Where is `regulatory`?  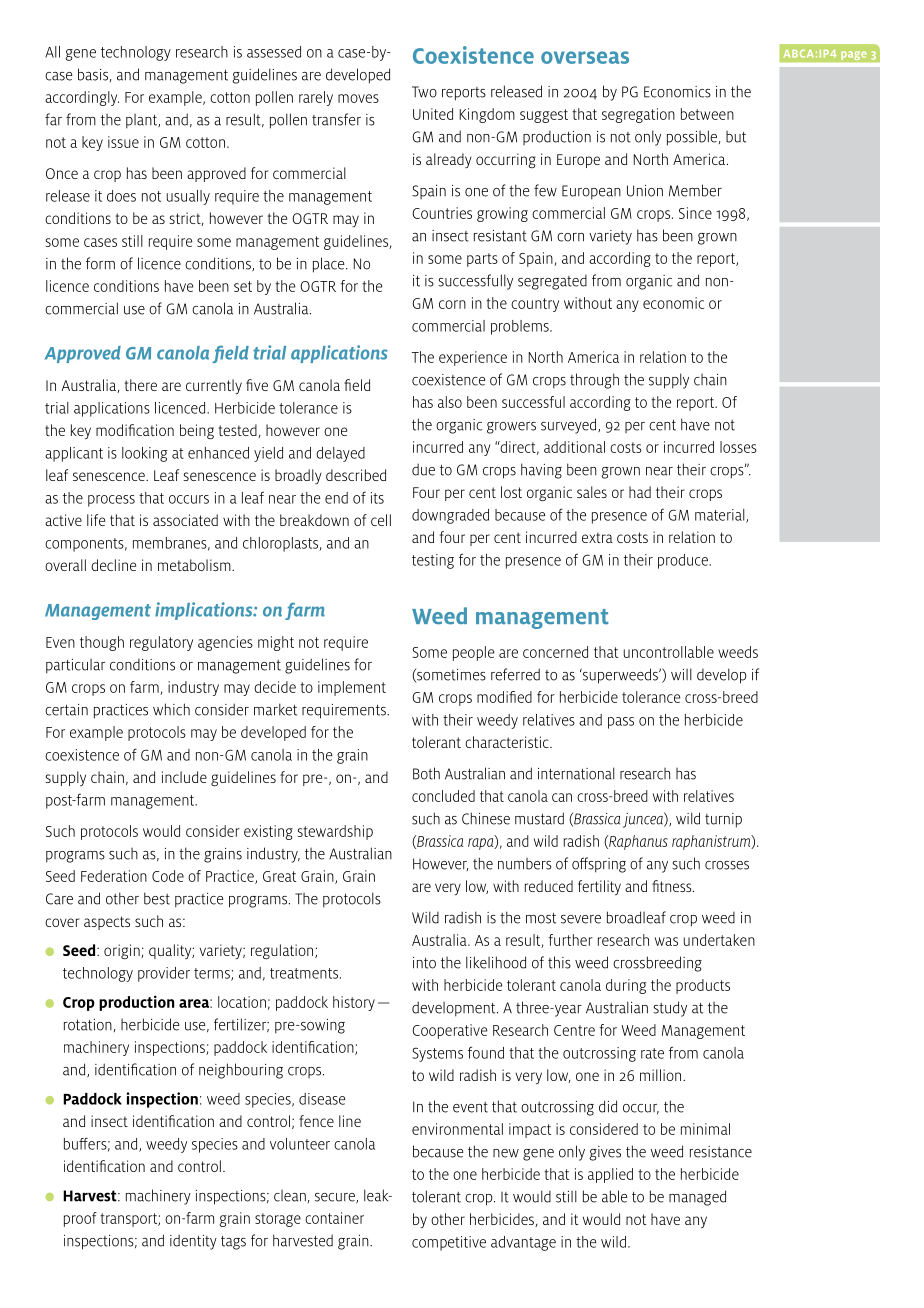
regulatory is located at coordinates (161, 643).
